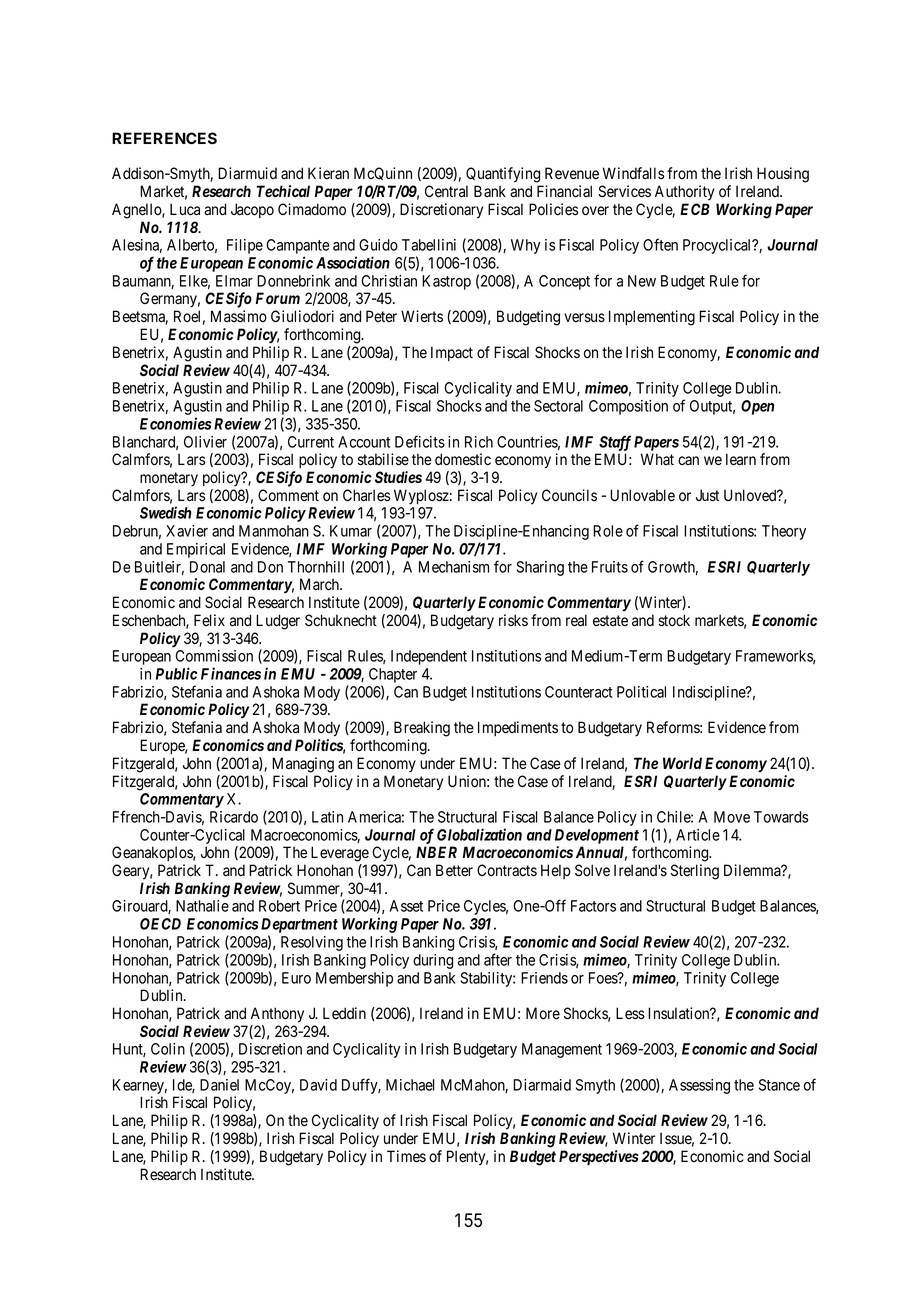  Describe the element at coordinates (454, 870) in the screenshot. I see `Better` at that location.
